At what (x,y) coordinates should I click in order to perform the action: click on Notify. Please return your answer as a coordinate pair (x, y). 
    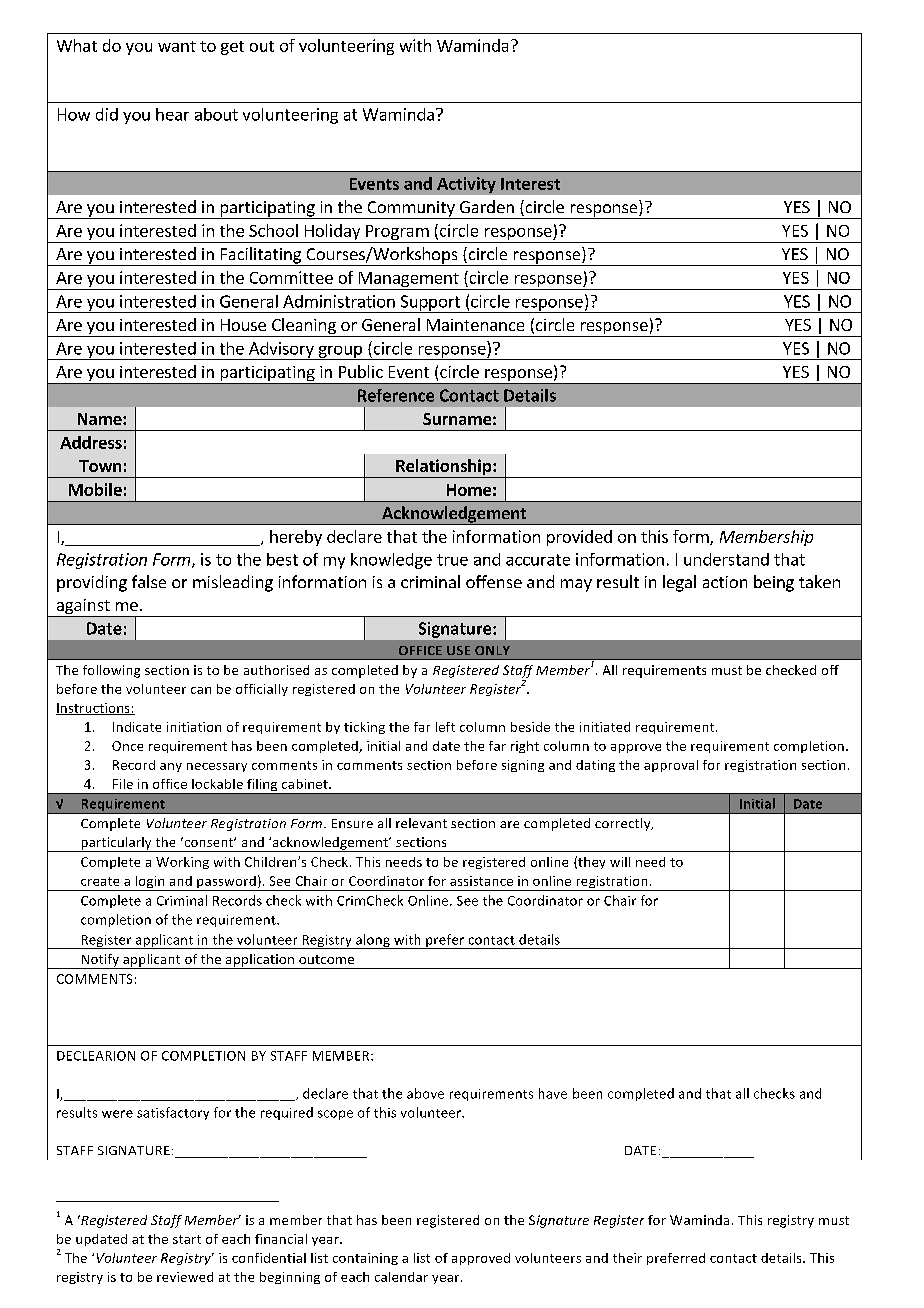
    Looking at the image, I should click on (100, 961).
